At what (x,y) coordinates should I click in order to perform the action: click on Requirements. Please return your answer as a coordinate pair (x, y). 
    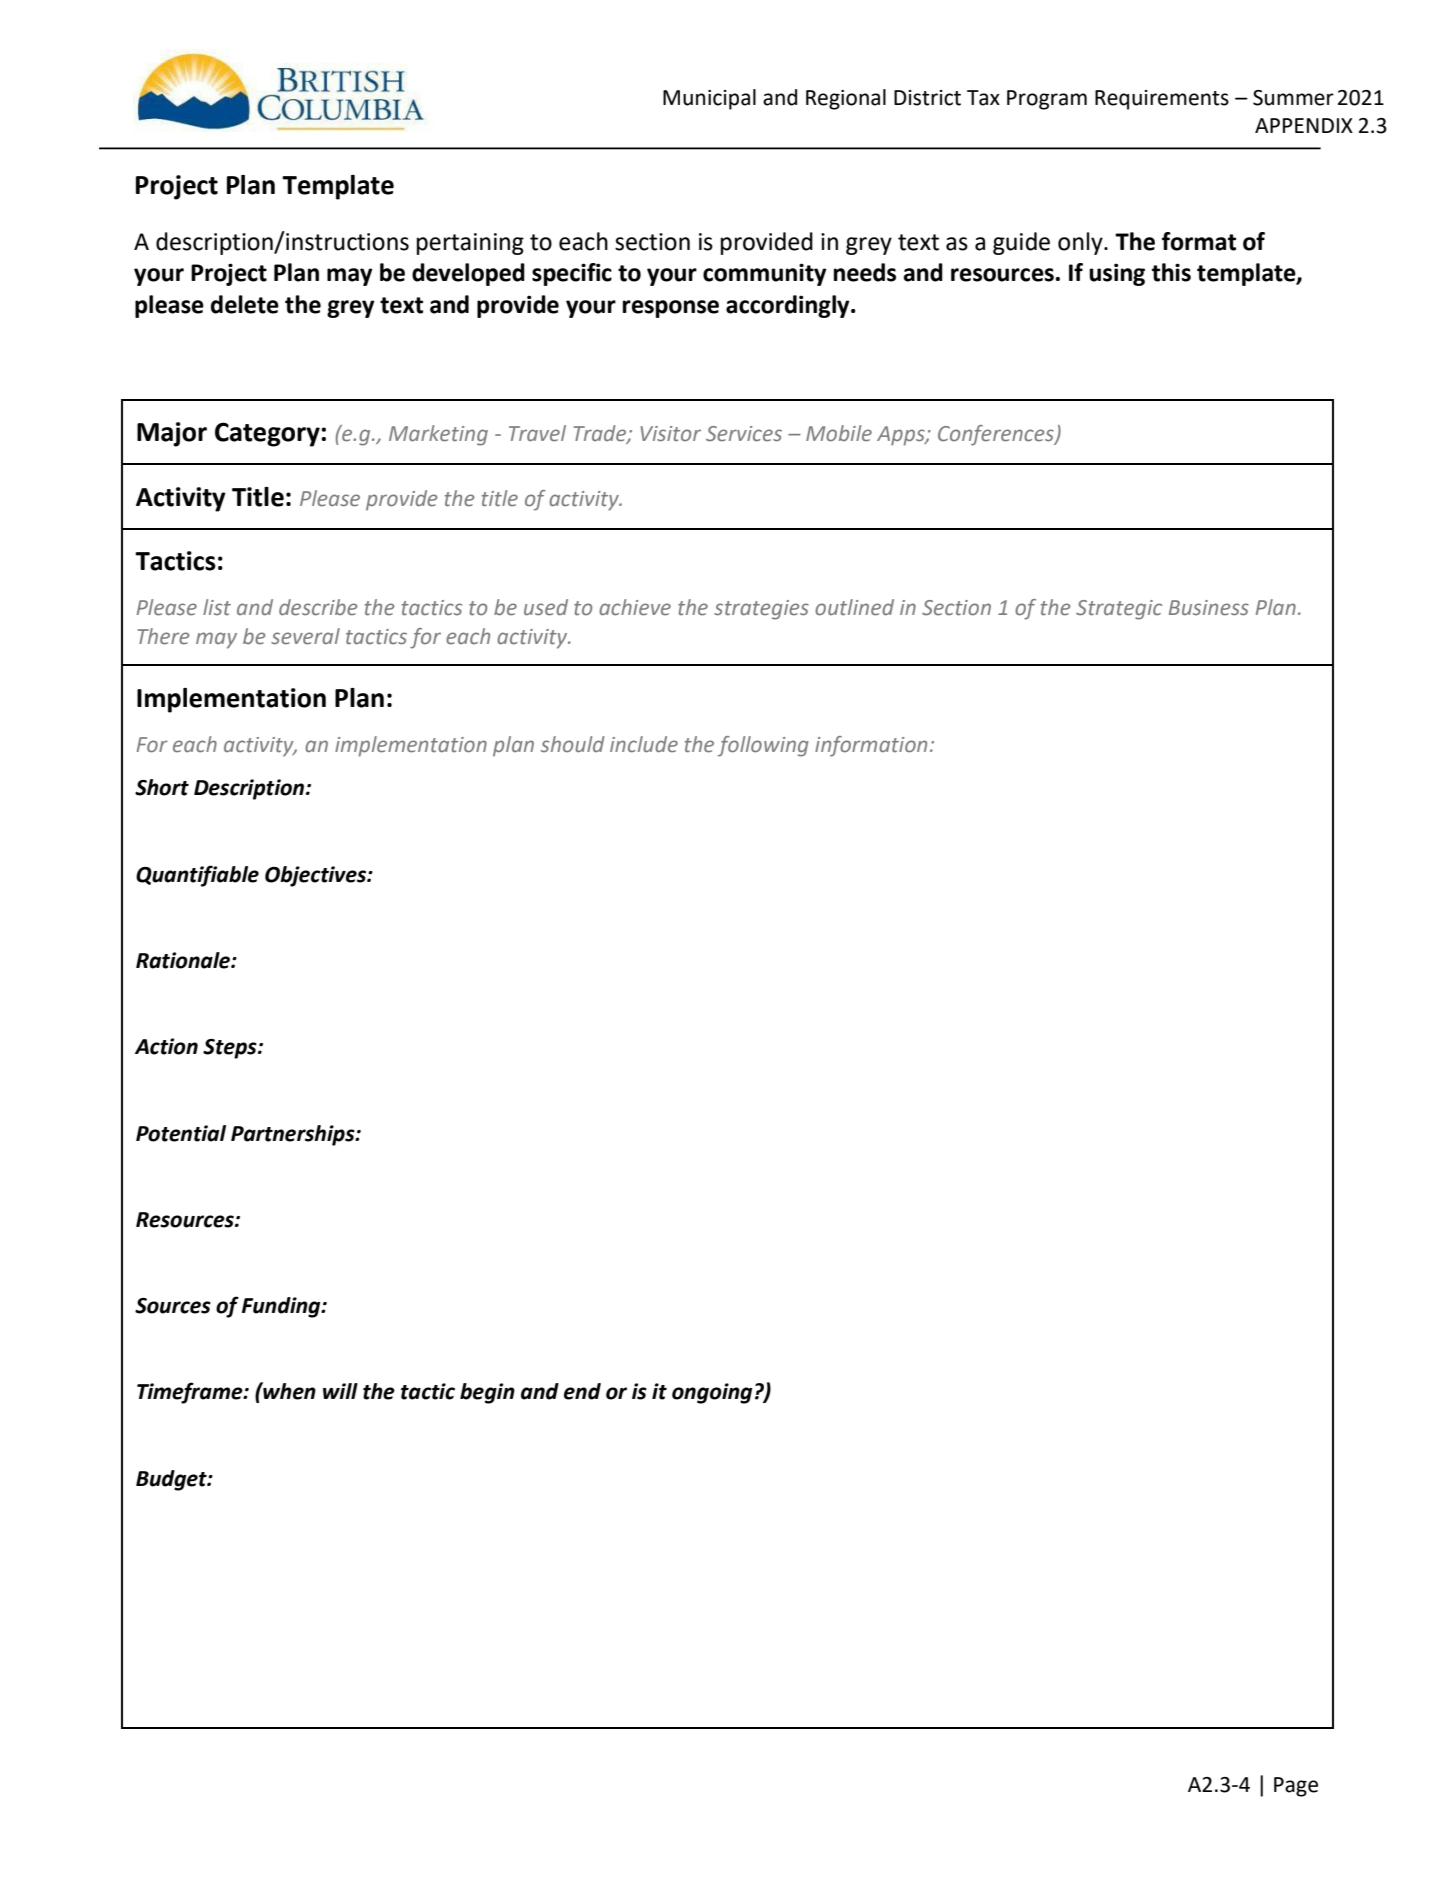
    Looking at the image, I should click on (1162, 100).
